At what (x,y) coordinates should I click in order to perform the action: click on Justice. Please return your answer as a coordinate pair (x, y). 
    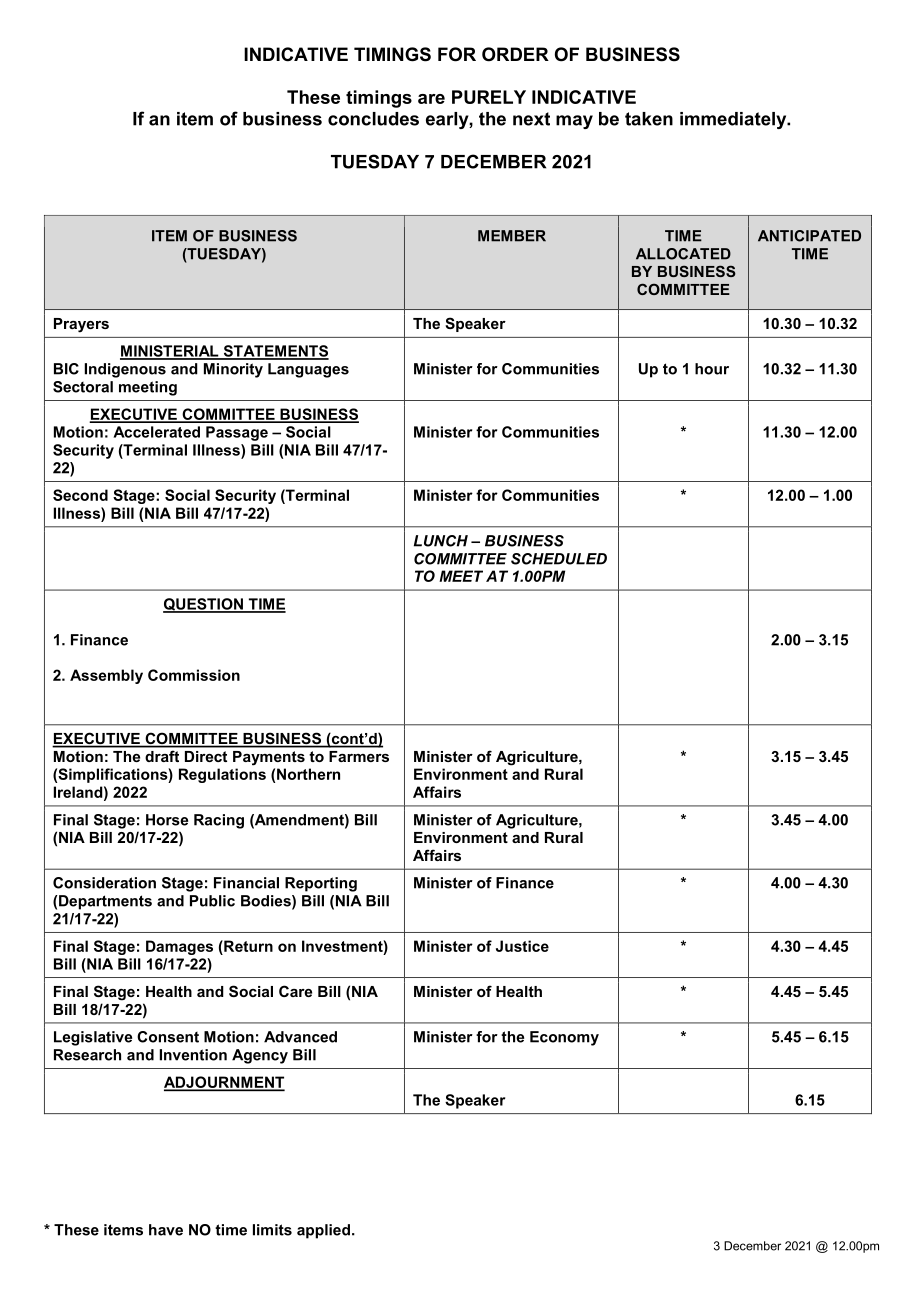
    Looking at the image, I should click on (522, 946).
